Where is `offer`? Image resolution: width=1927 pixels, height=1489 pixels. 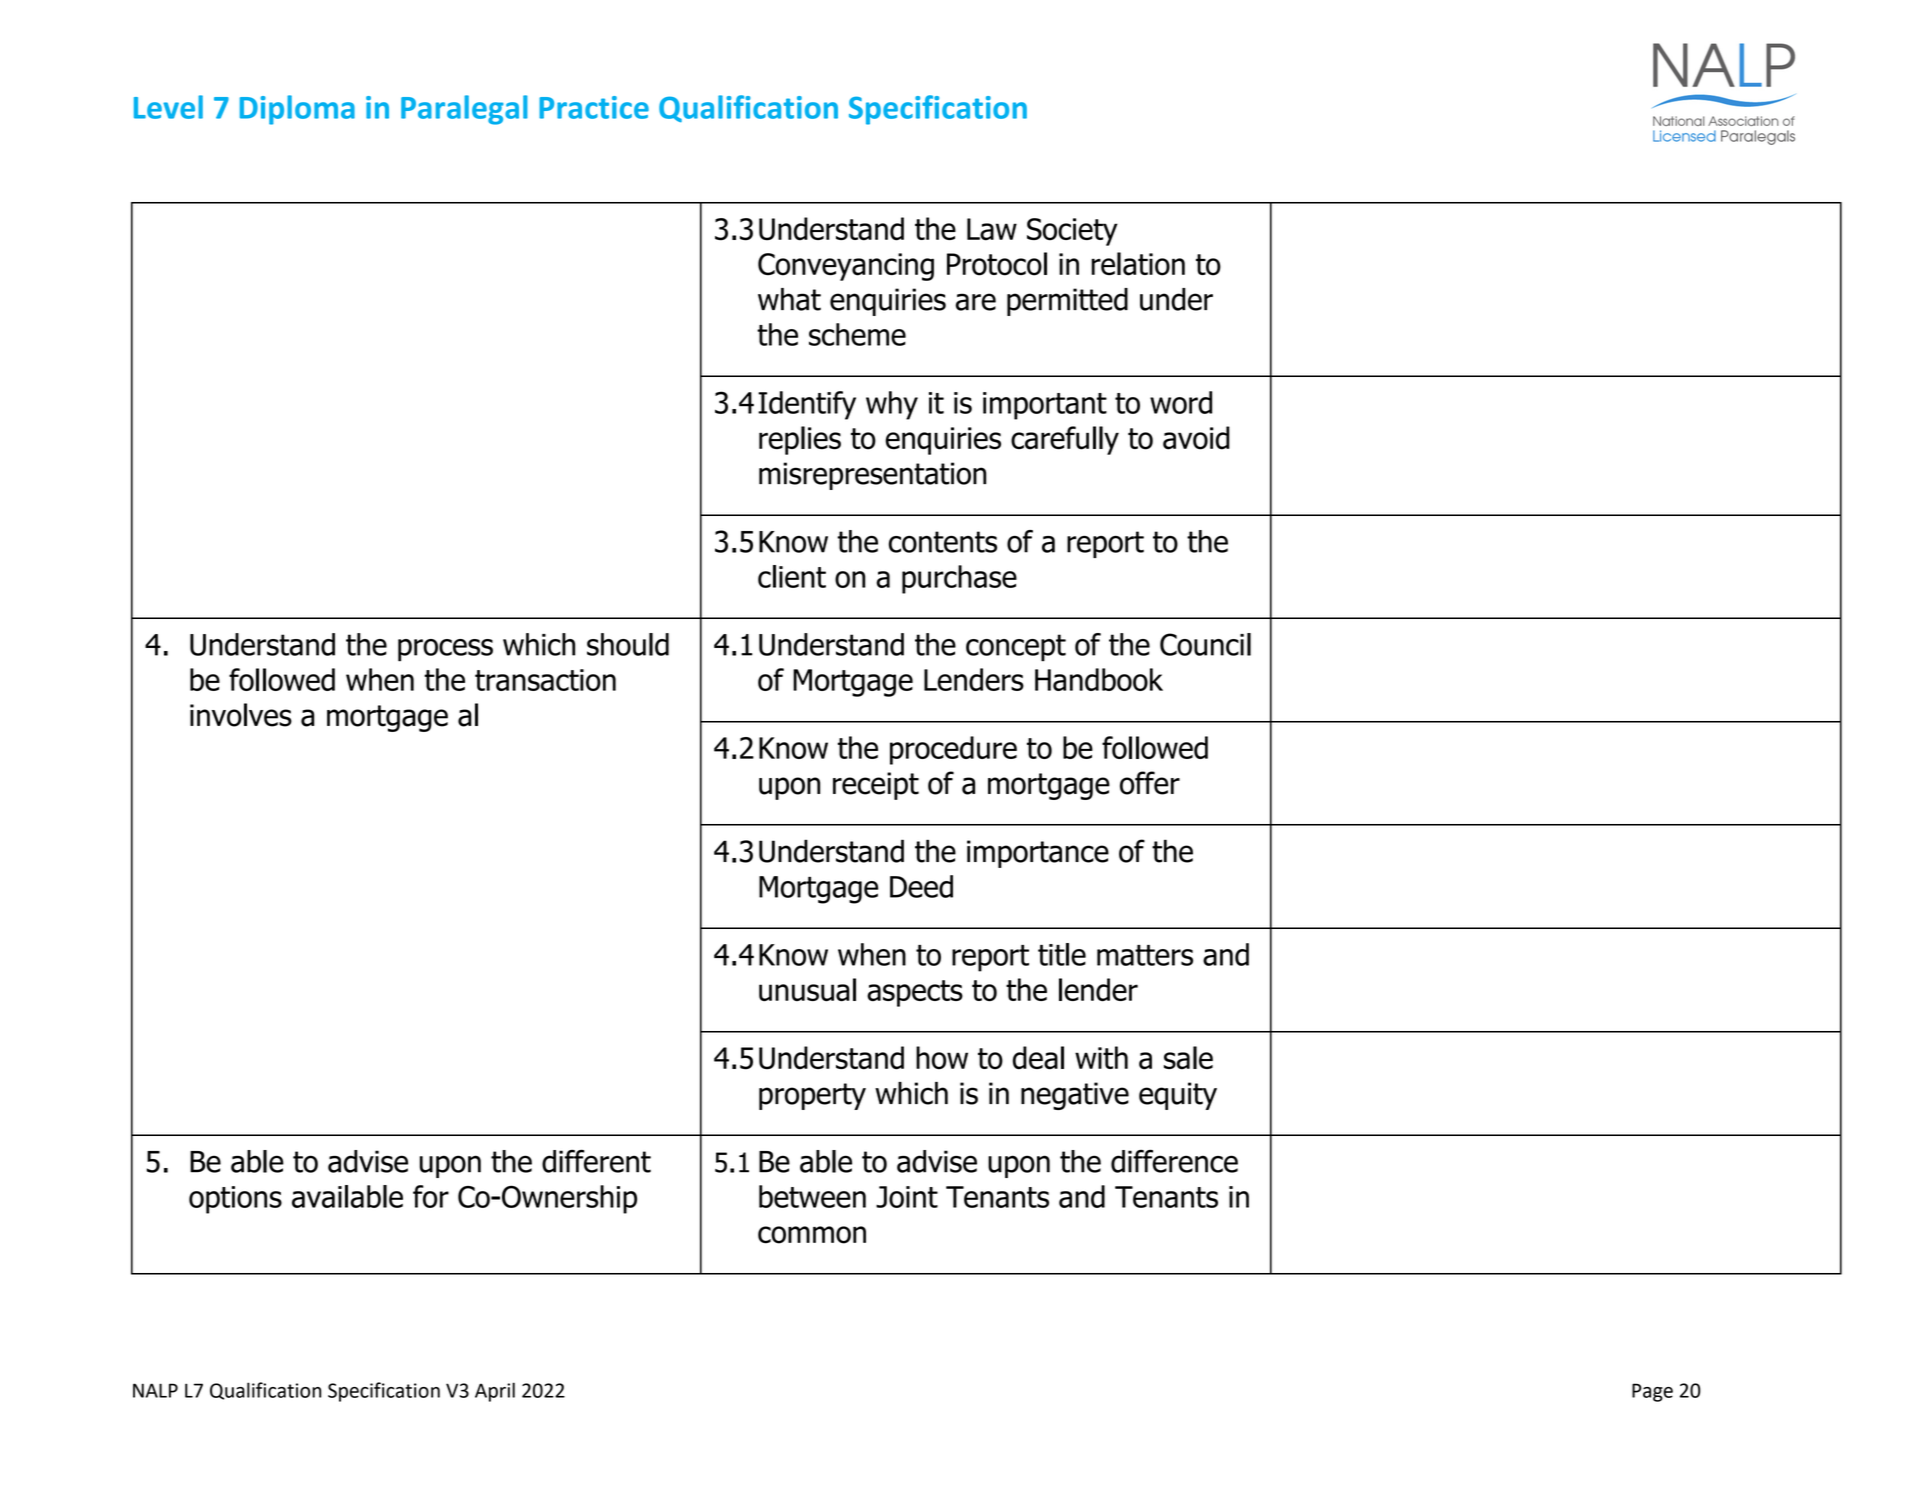 offer is located at coordinates (1150, 783).
